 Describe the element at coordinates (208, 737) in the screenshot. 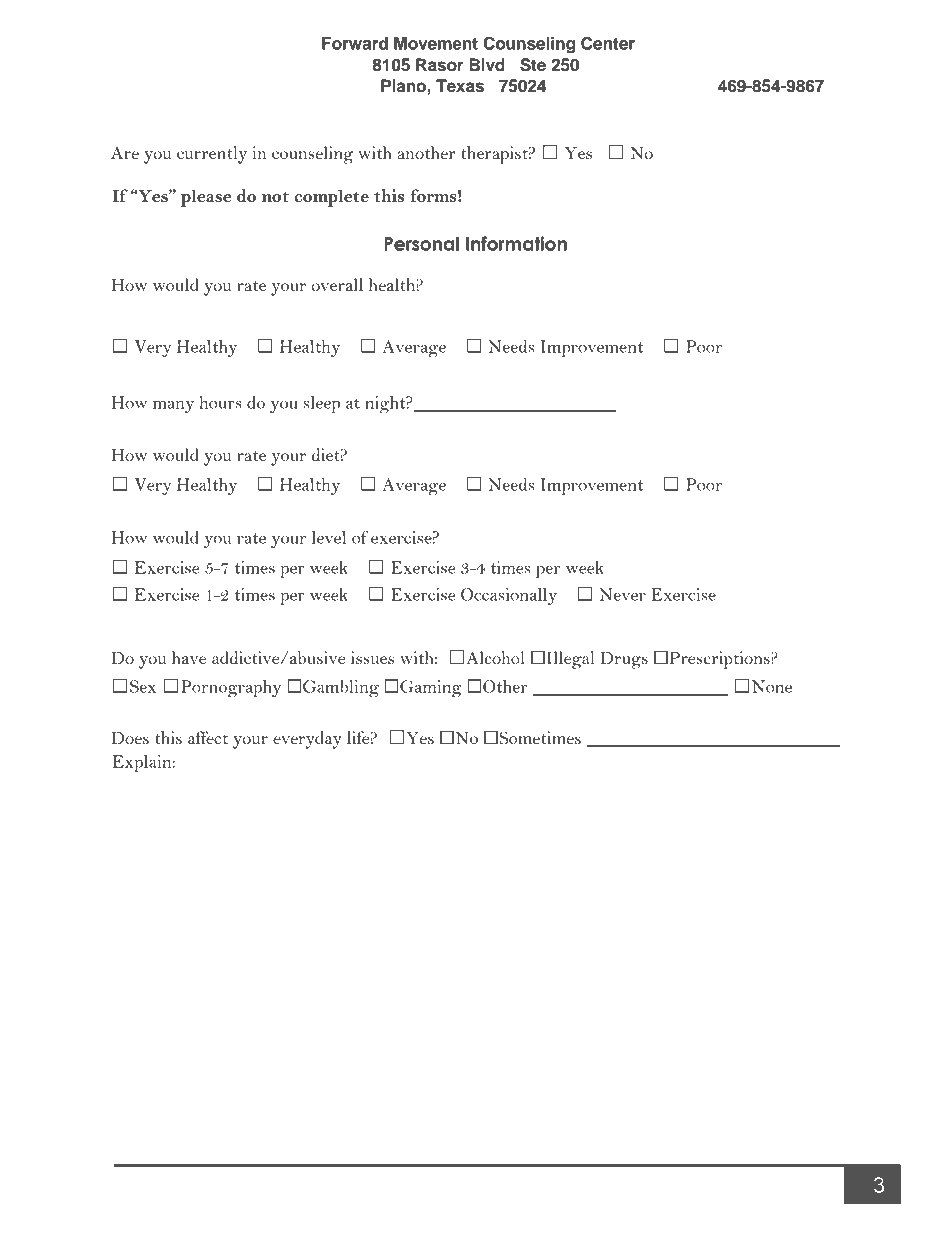

I see `affect` at that location.
